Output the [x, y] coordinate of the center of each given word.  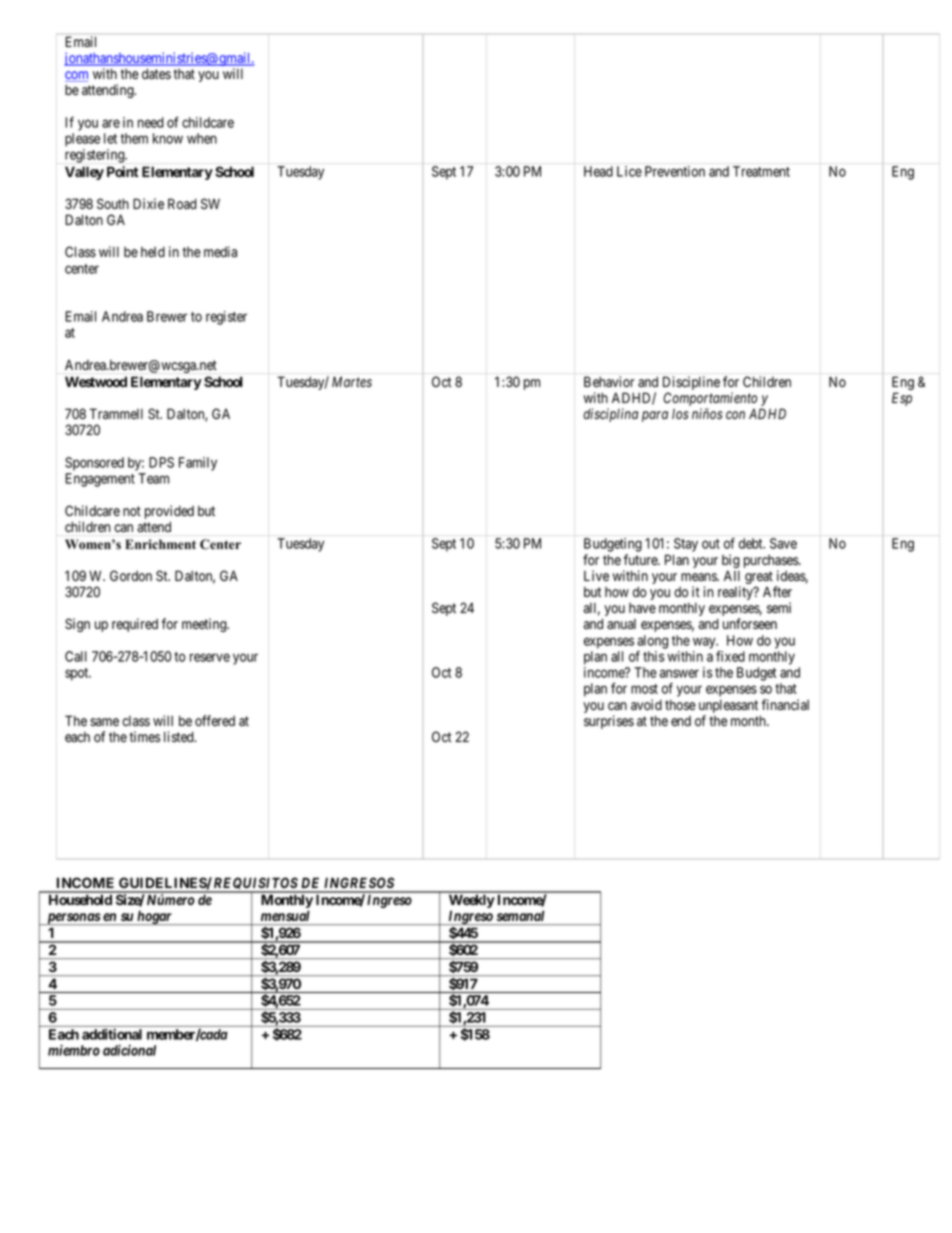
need [151, 122]
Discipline [691, 384]
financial [785, 705]
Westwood [96, 381]
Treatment [761, 171]
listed [180, 736]
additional [112, 1034]
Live [596, 575]
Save [783, 543]
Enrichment [160, 544]
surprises [609, 722]
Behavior [609, 381]
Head [598, 171]
